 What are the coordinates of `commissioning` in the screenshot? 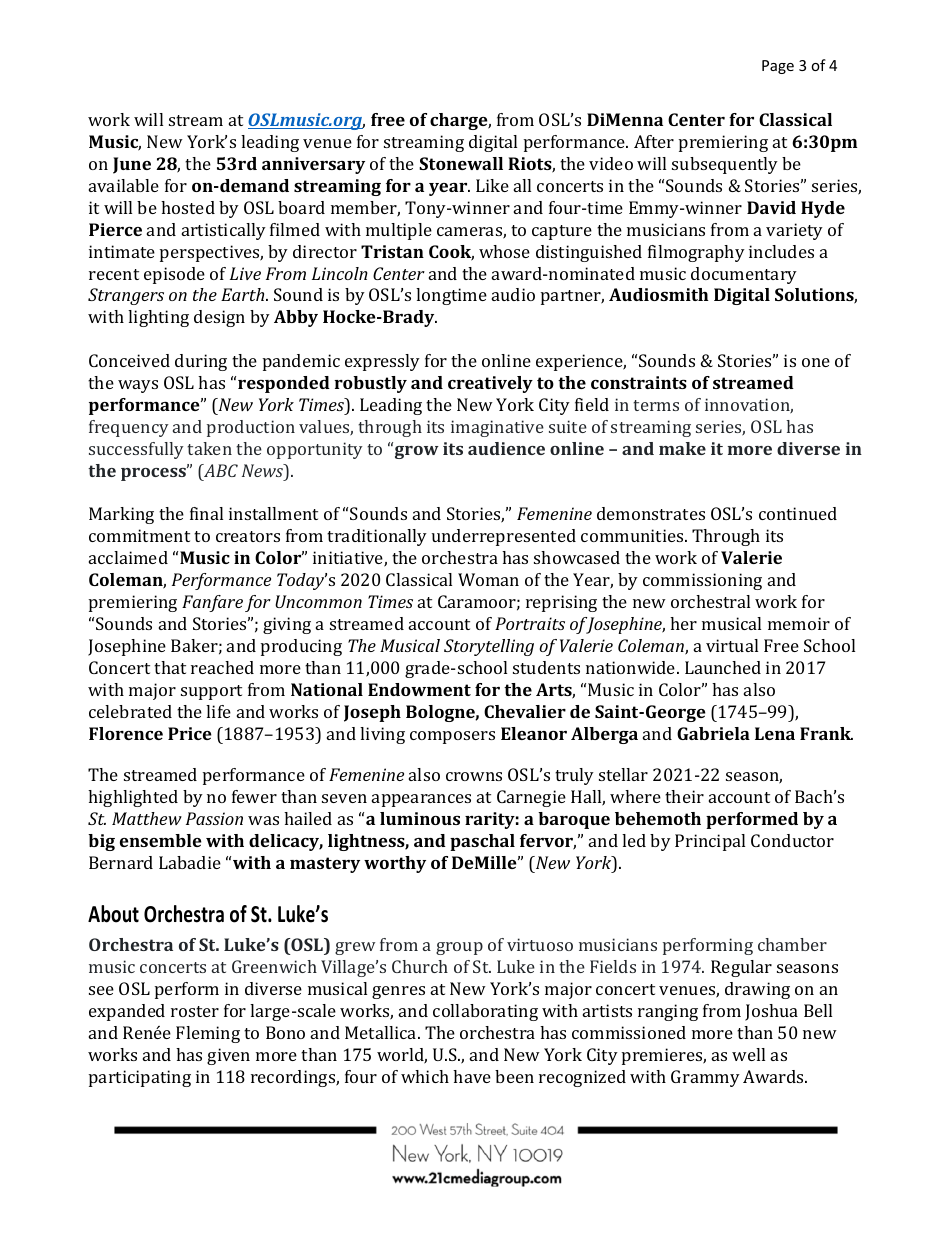 It's located at (702, 581).
